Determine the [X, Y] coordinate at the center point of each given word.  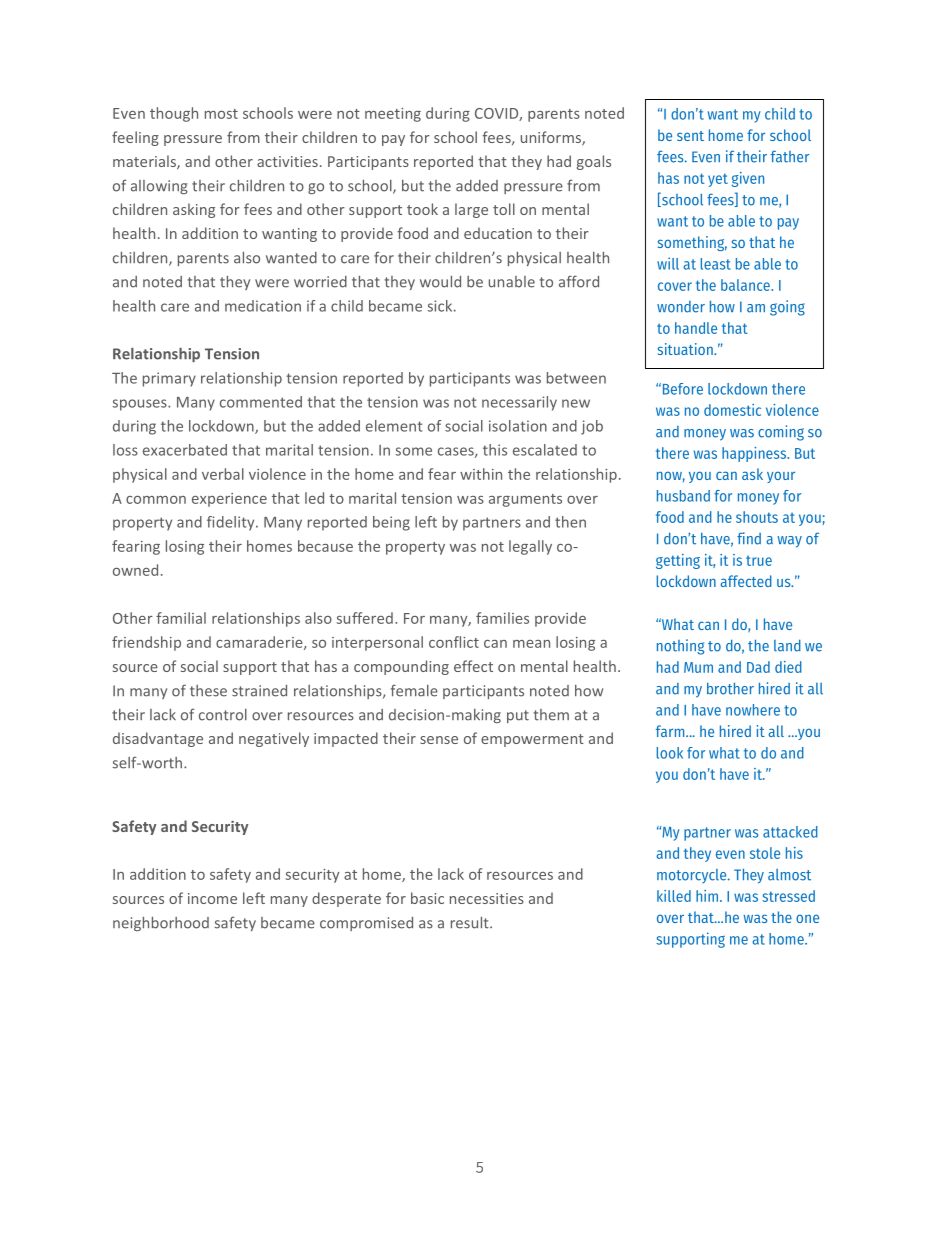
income [212, 898]
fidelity [232, 523]
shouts [757, 517]
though [174, 114]
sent [690, 136]
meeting [393, 115]
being [391, 523]
